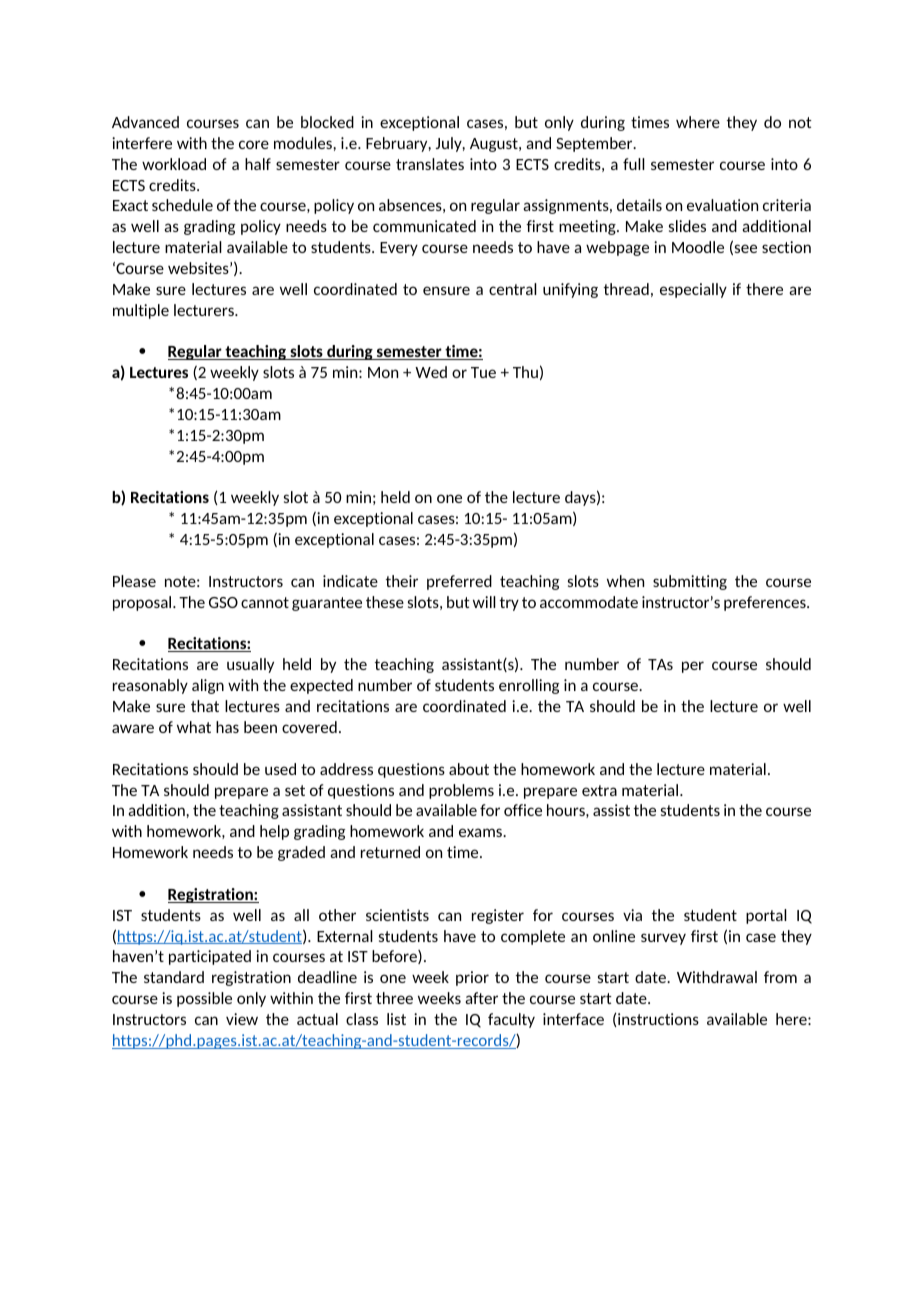  I want to click on that, so click(205, 706).
